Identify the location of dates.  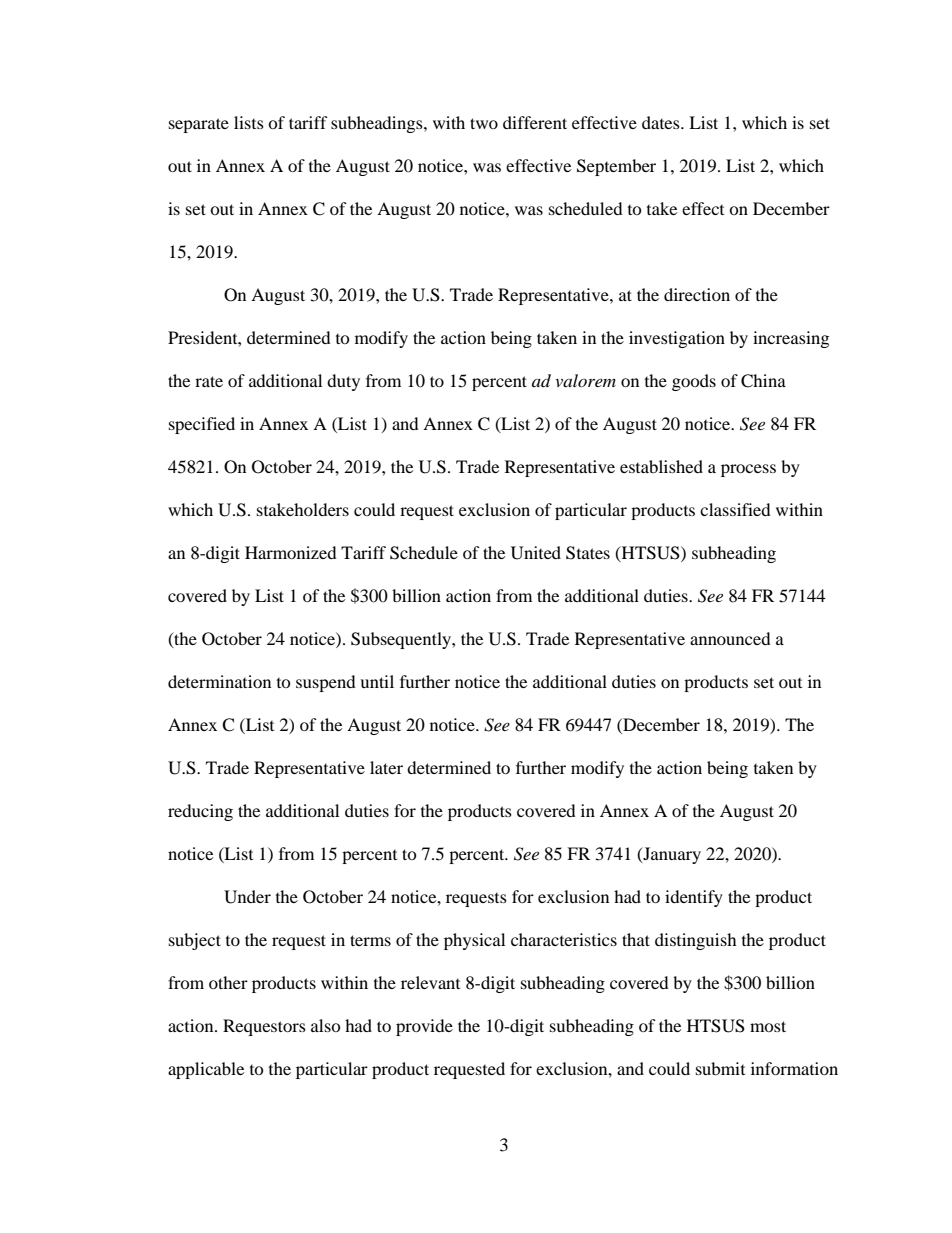
(662, 122).
